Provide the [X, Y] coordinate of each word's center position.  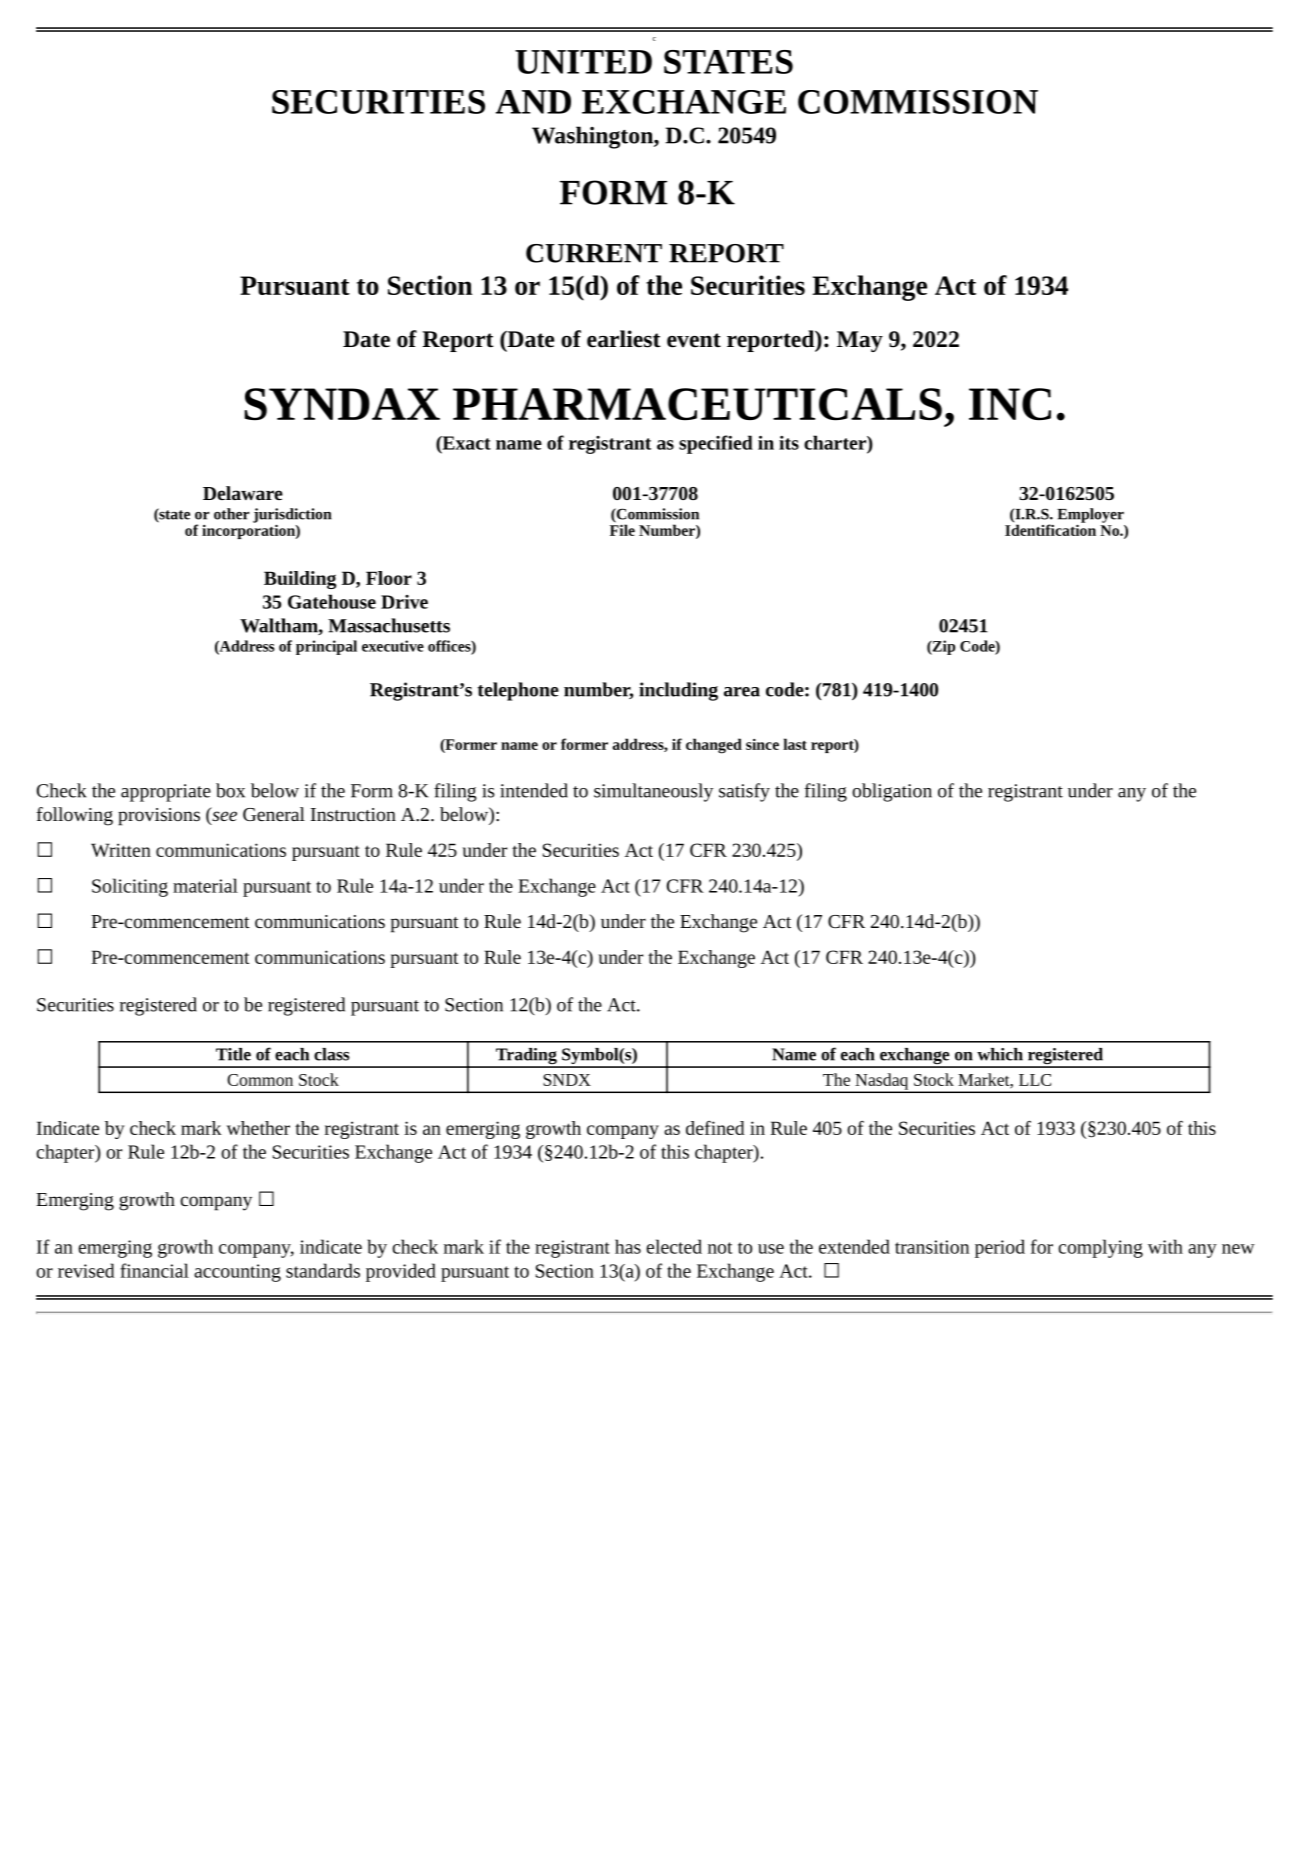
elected [674, 1246]
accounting [237, 1273]
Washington [593, 137]
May [860, 341]
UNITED [583, 62]
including [678, 691]
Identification [1050, 529]
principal [326, 647]
